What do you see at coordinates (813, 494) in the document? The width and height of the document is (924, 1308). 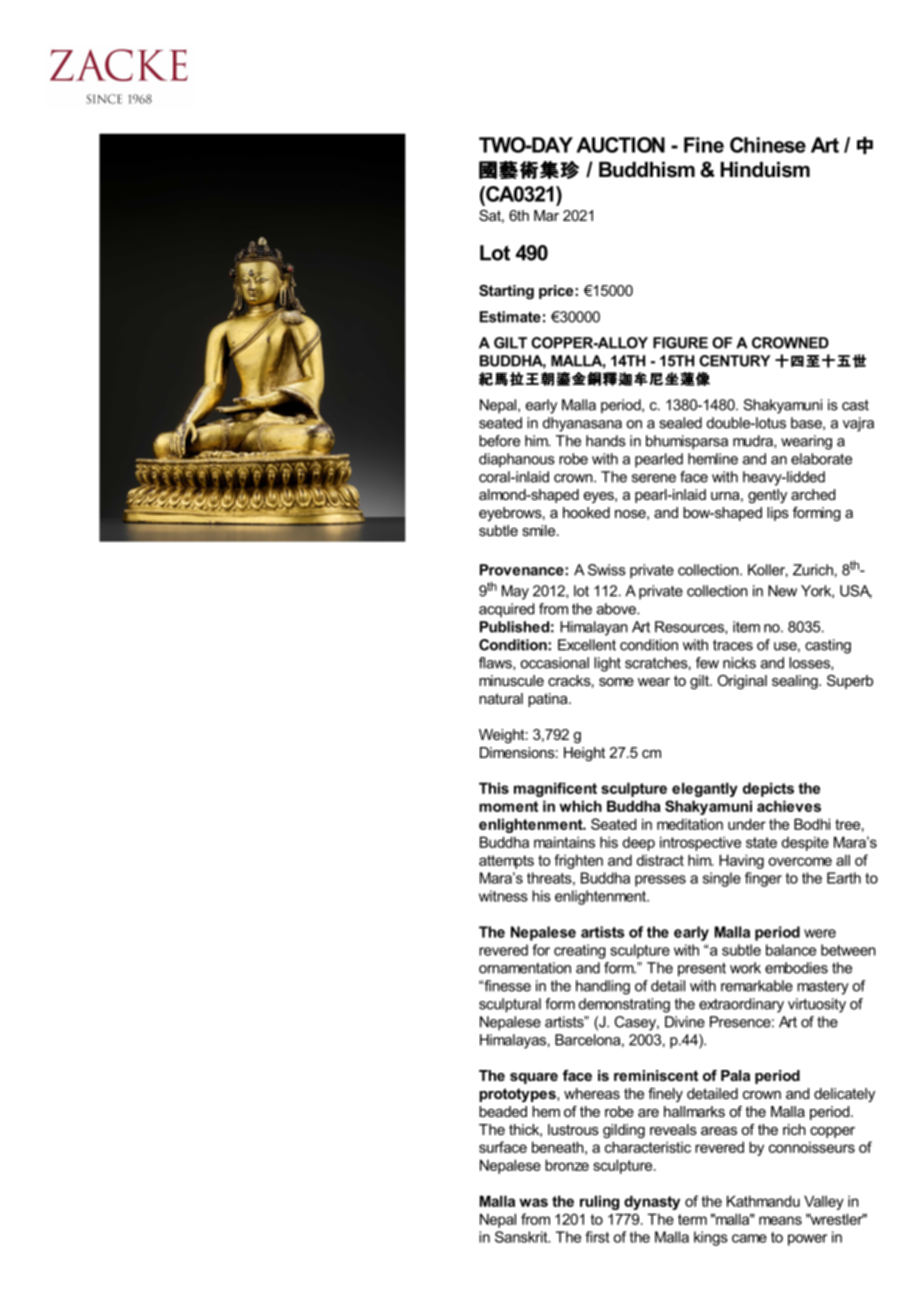 I see `arched` at bounding box center [813, 494].
